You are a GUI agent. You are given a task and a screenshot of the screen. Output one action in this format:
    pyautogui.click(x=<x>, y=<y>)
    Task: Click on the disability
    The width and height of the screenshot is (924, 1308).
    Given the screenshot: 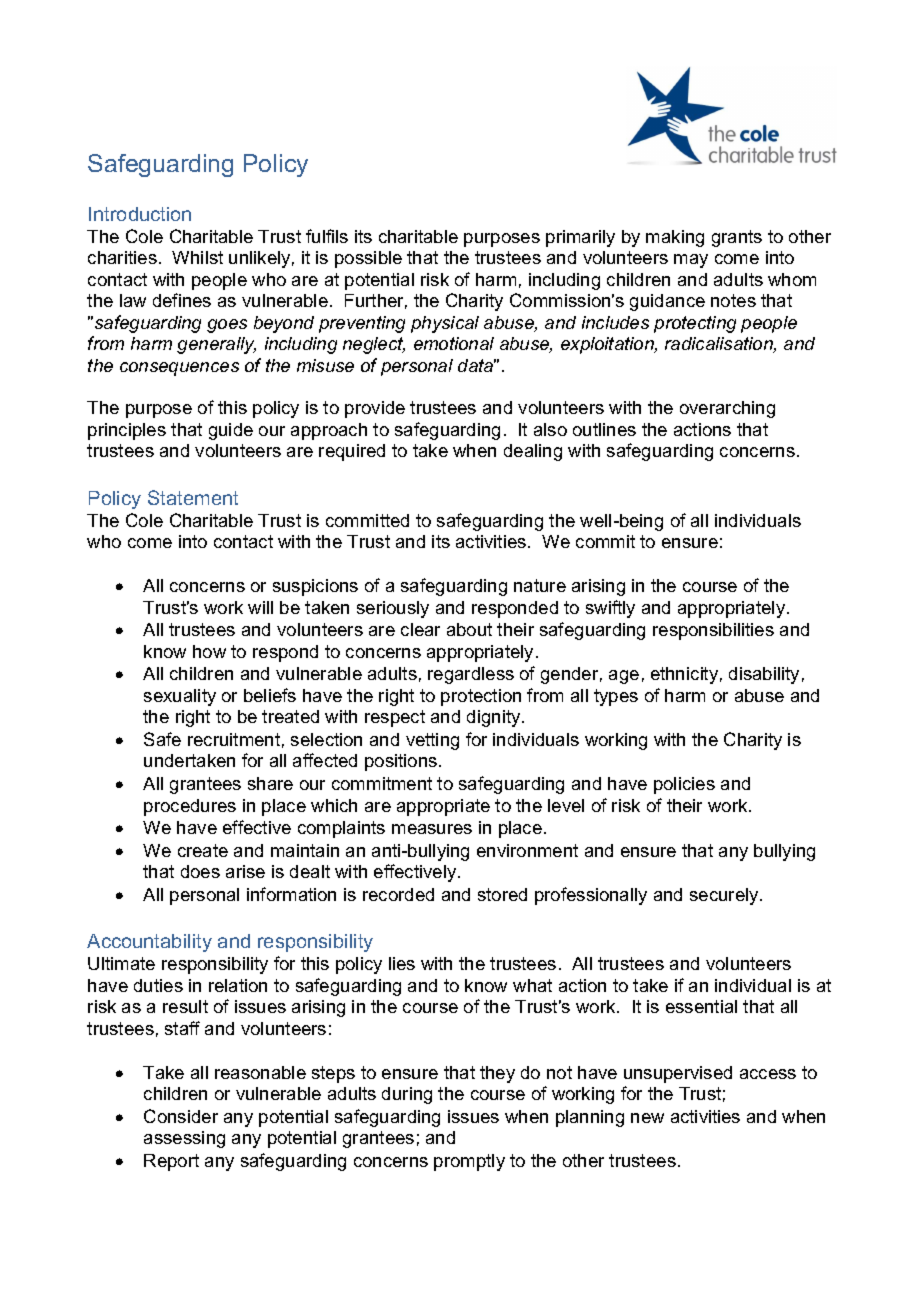 What is the action you would take?
    pyautogui.click(x=764, y=675)
